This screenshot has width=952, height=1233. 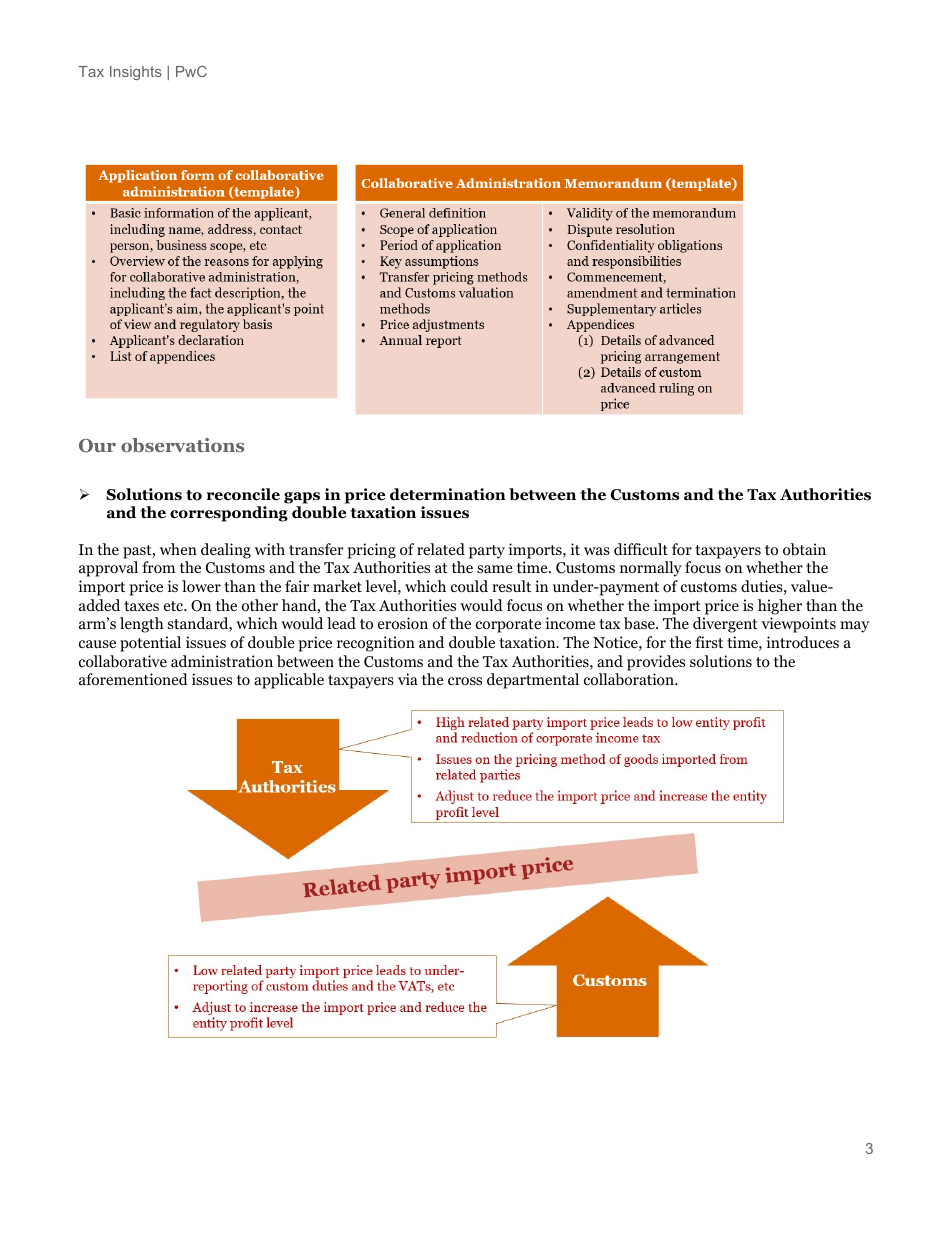 I want to click on gaps, so click(x=303, y=499).
